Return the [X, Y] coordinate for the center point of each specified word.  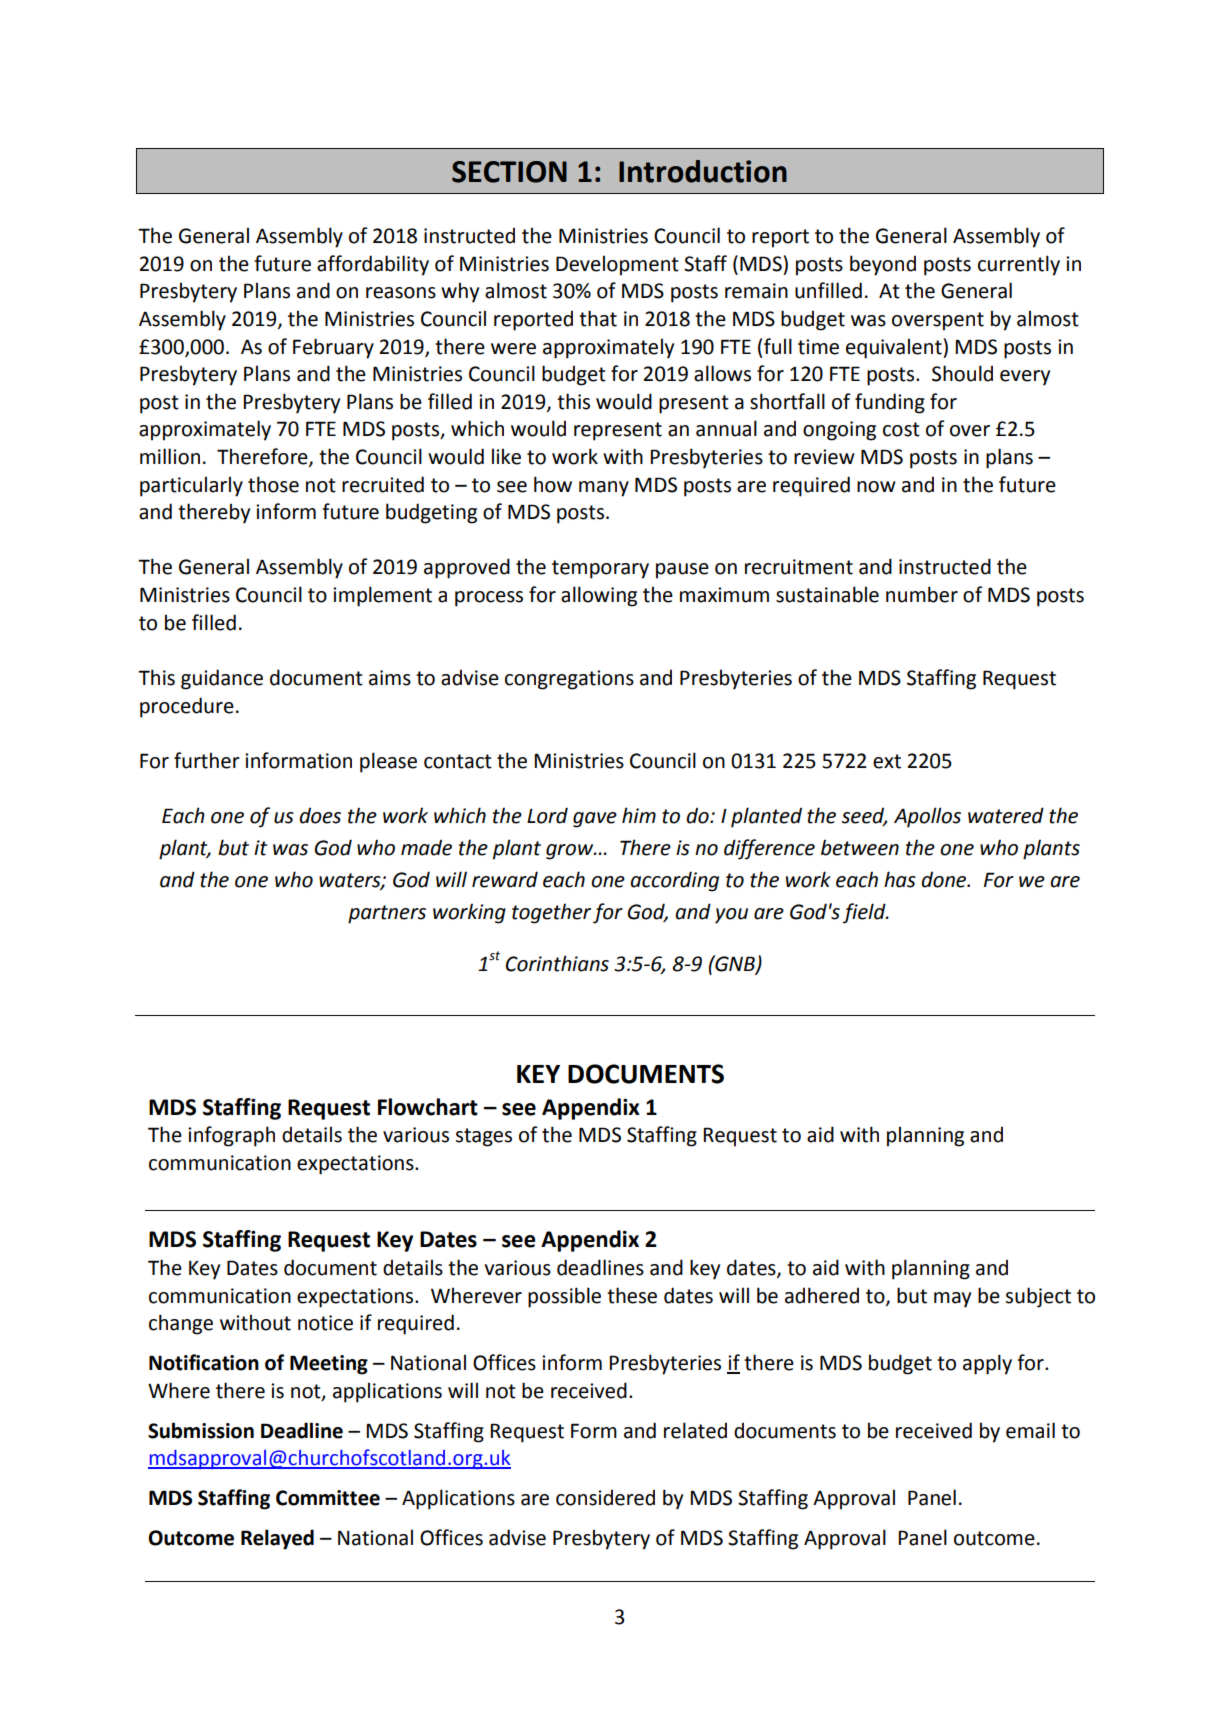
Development [617, 265]
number [922, 594]
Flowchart [428, 1107]
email [1030, 1430]
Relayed [277, 1539]
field [865, 913]
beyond [883, 265]
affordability [373, 265]
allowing [599, 596]
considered [605, 1497]
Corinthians [557, 963]
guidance [222, 679]
